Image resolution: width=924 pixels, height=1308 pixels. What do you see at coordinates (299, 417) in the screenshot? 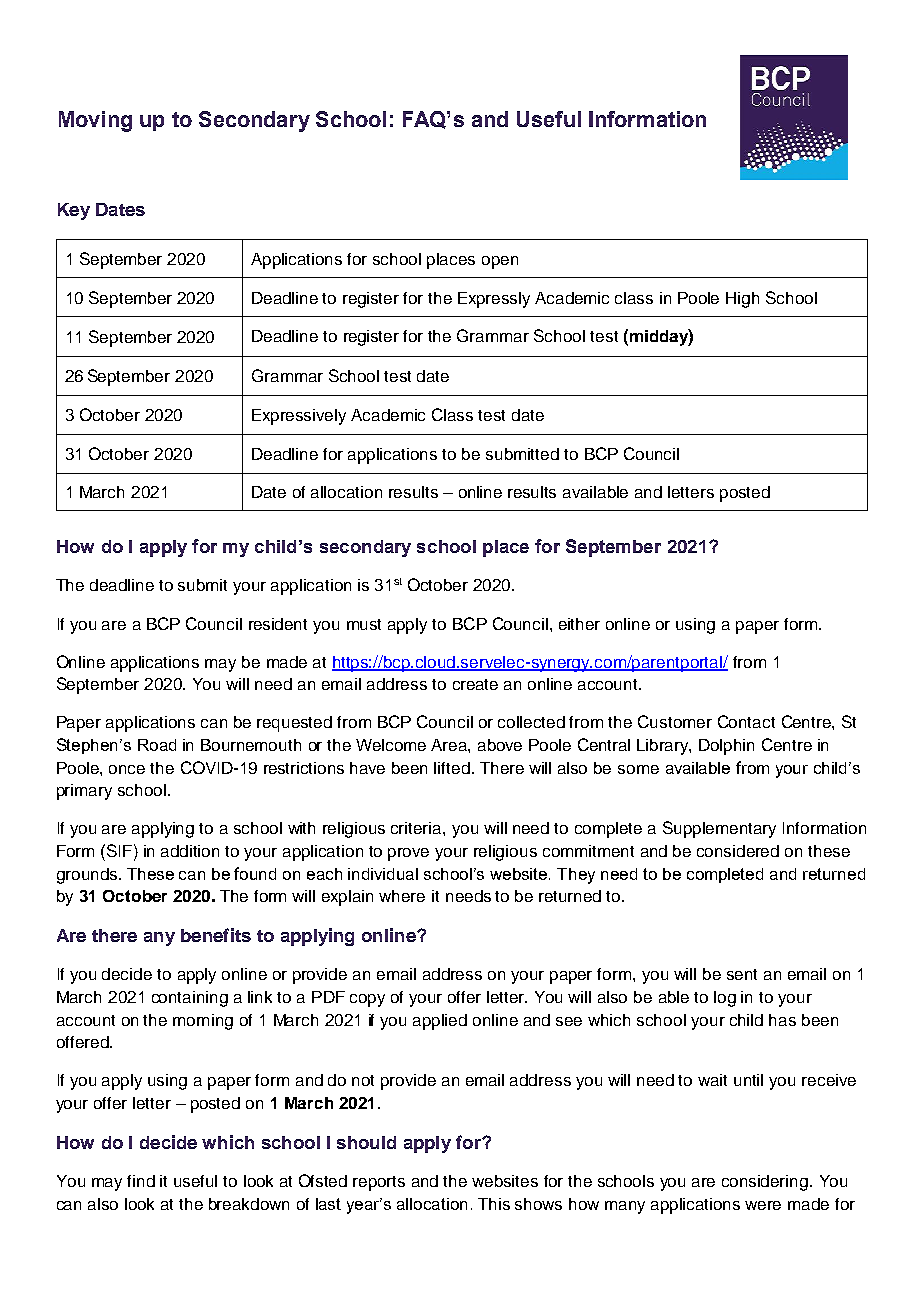
I see `Expressively` at bounding box center [299, 417].
